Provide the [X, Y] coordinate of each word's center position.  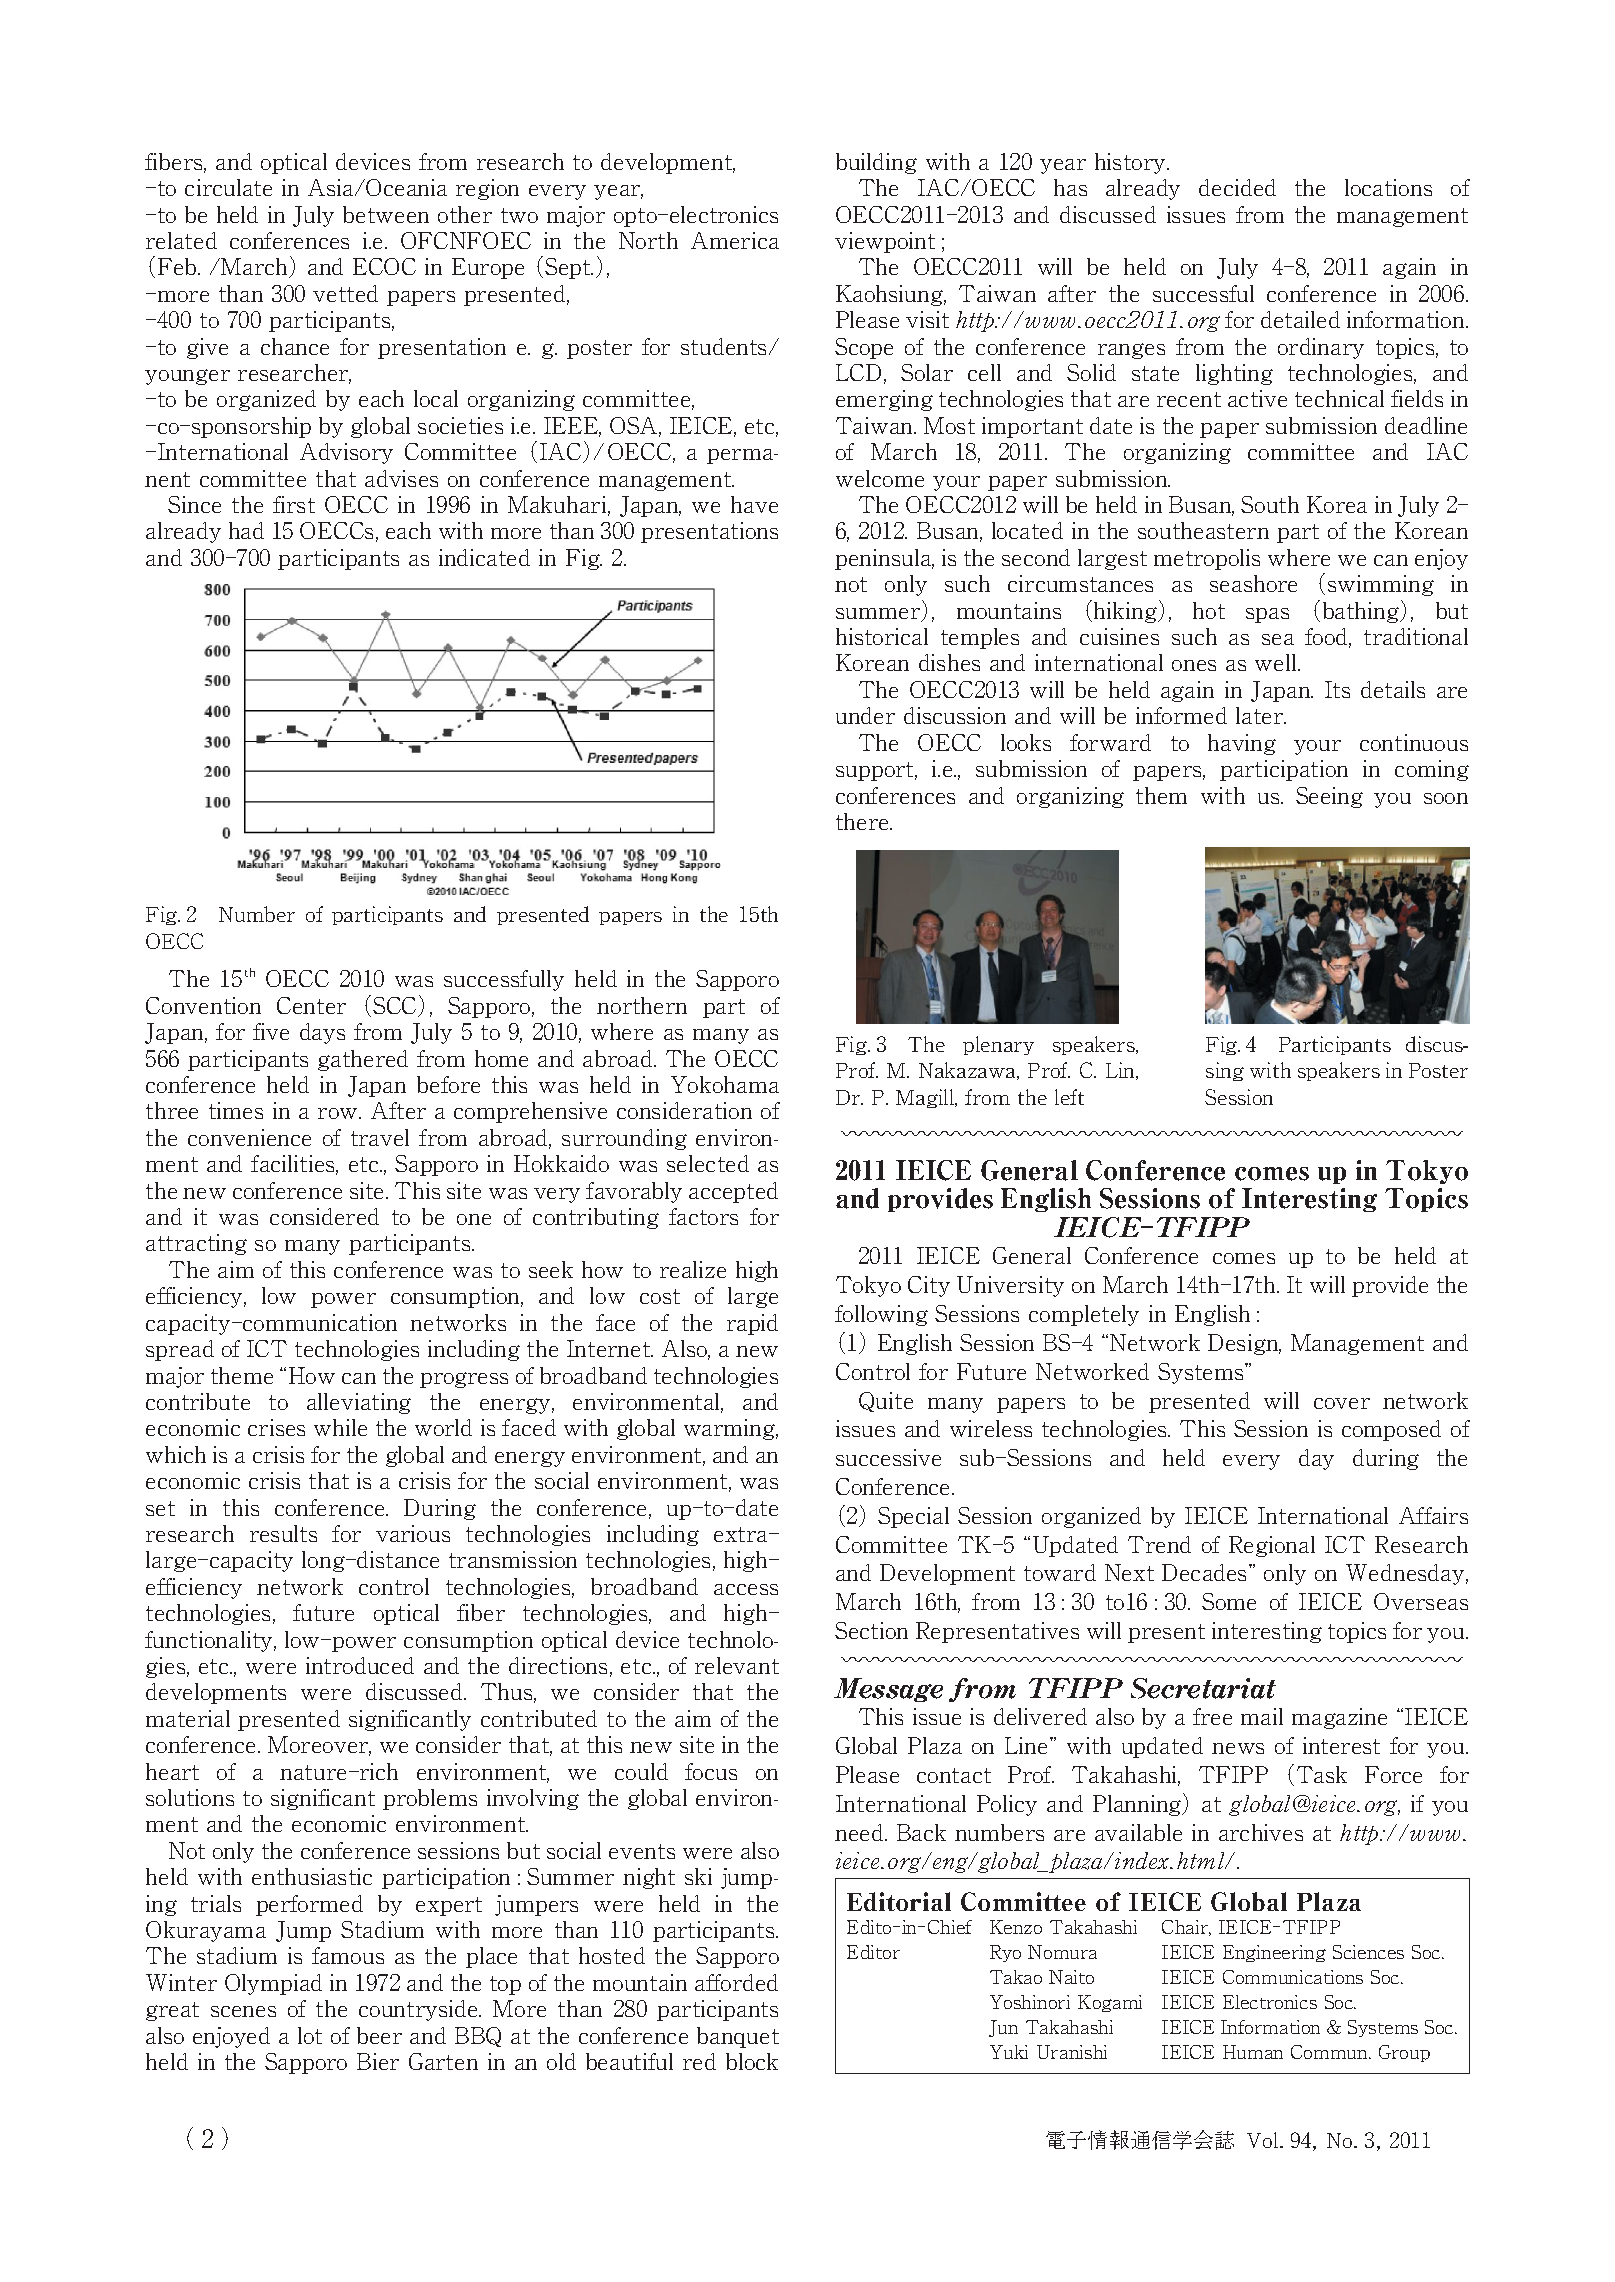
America [735, 240]
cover [1342, 1403]
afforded [736, 1982]
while [340, 1427]
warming [731, 1429]
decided [1237, 187]
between [386, 214]
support [876, 771]
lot [310, 2035]
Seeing [1329, 797]
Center [311, 1005]
